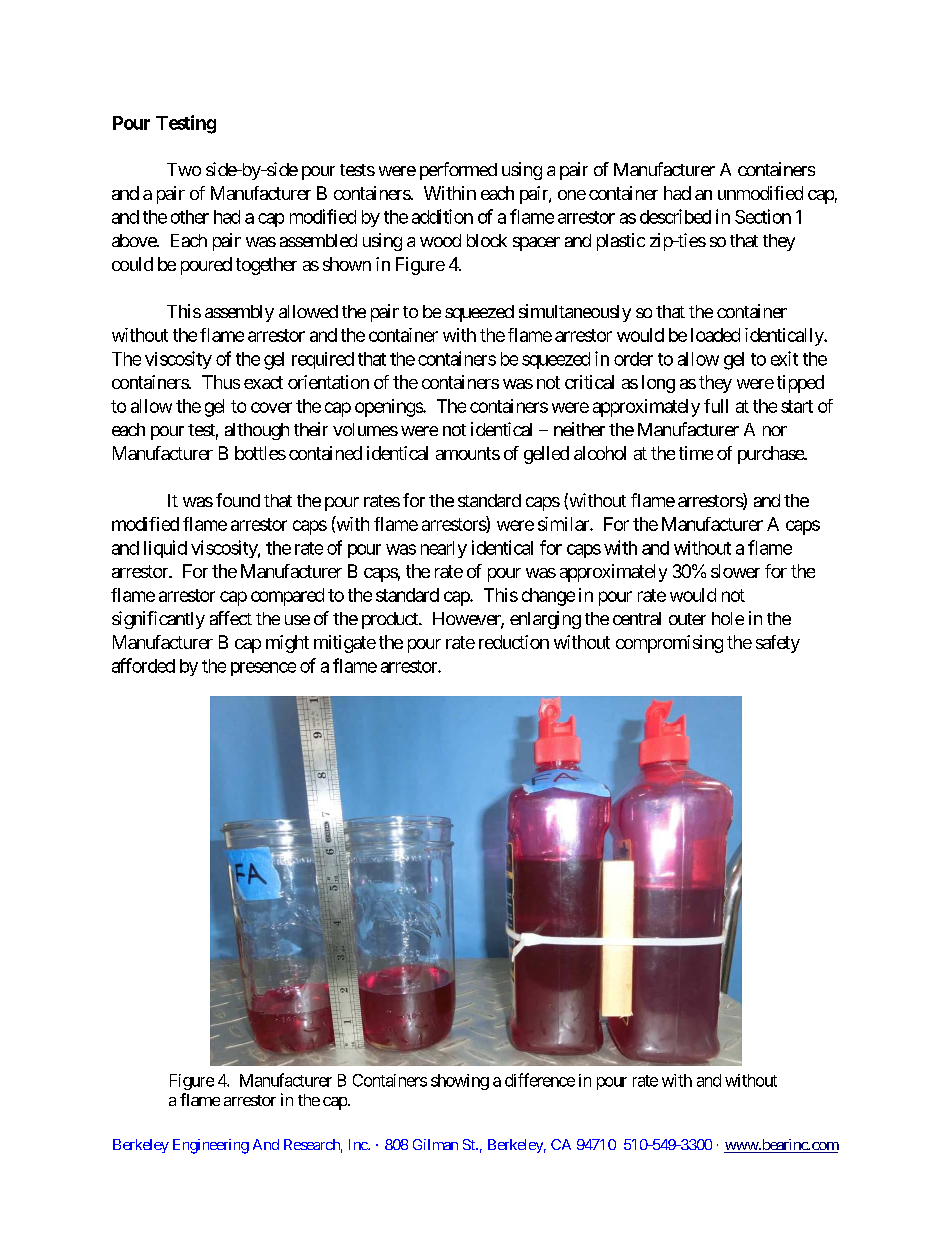 This image has width=952, height=1233. Describe the element at coordinates (514, 642) in the image. I see `reduction` at that location.
